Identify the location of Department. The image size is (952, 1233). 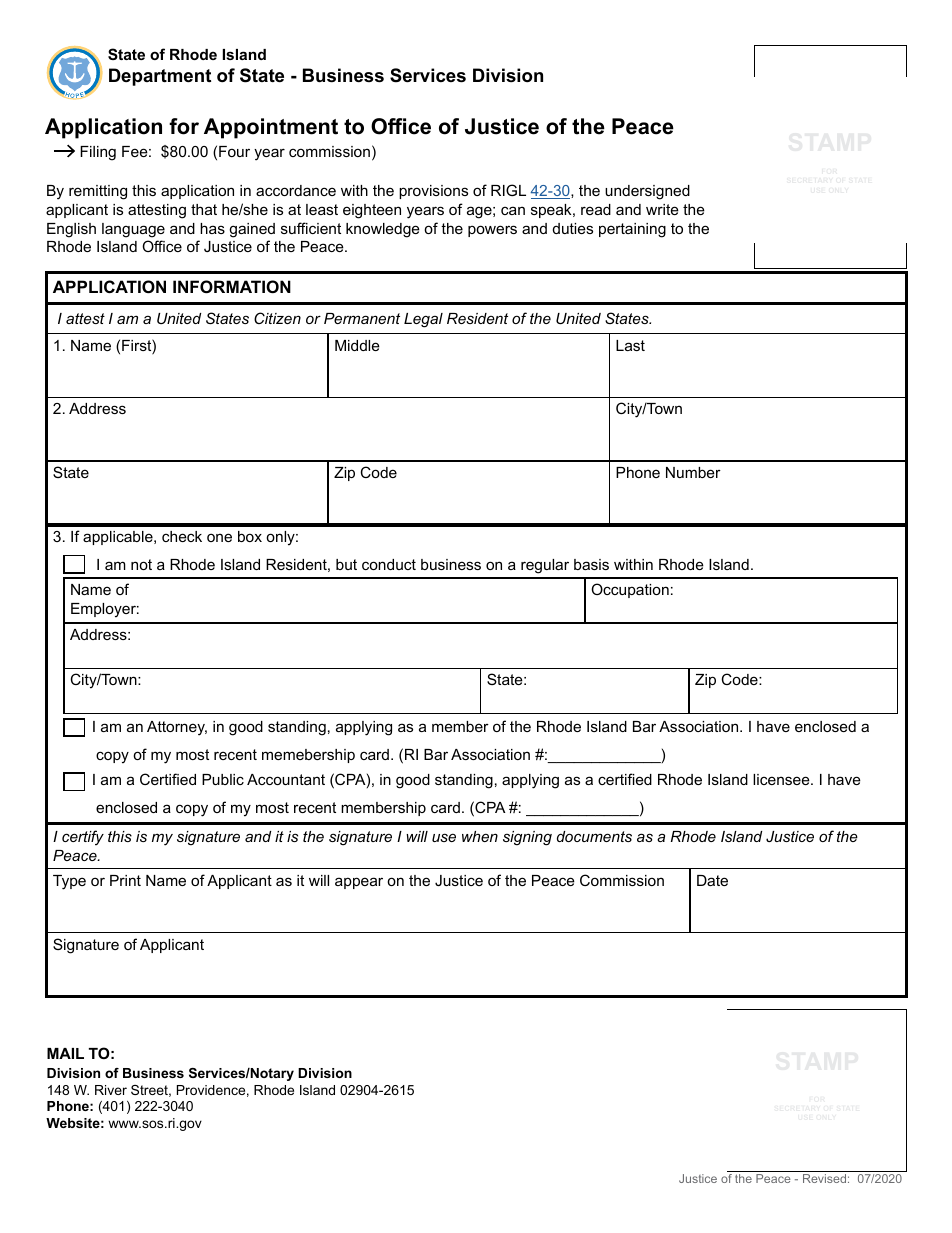
(160, 77).
